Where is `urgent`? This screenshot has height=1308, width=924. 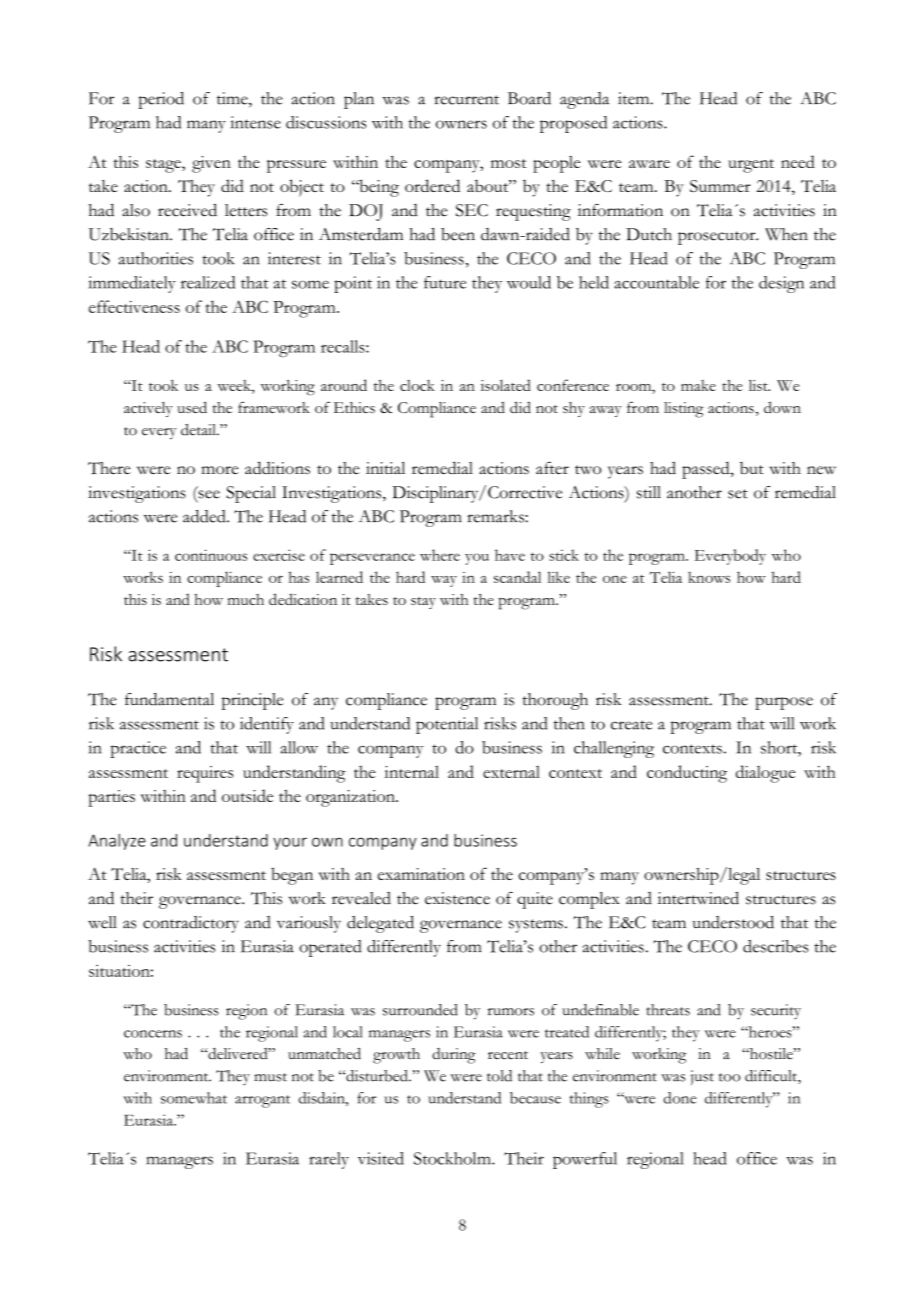
urgent is located at coordinates (751, 166).
